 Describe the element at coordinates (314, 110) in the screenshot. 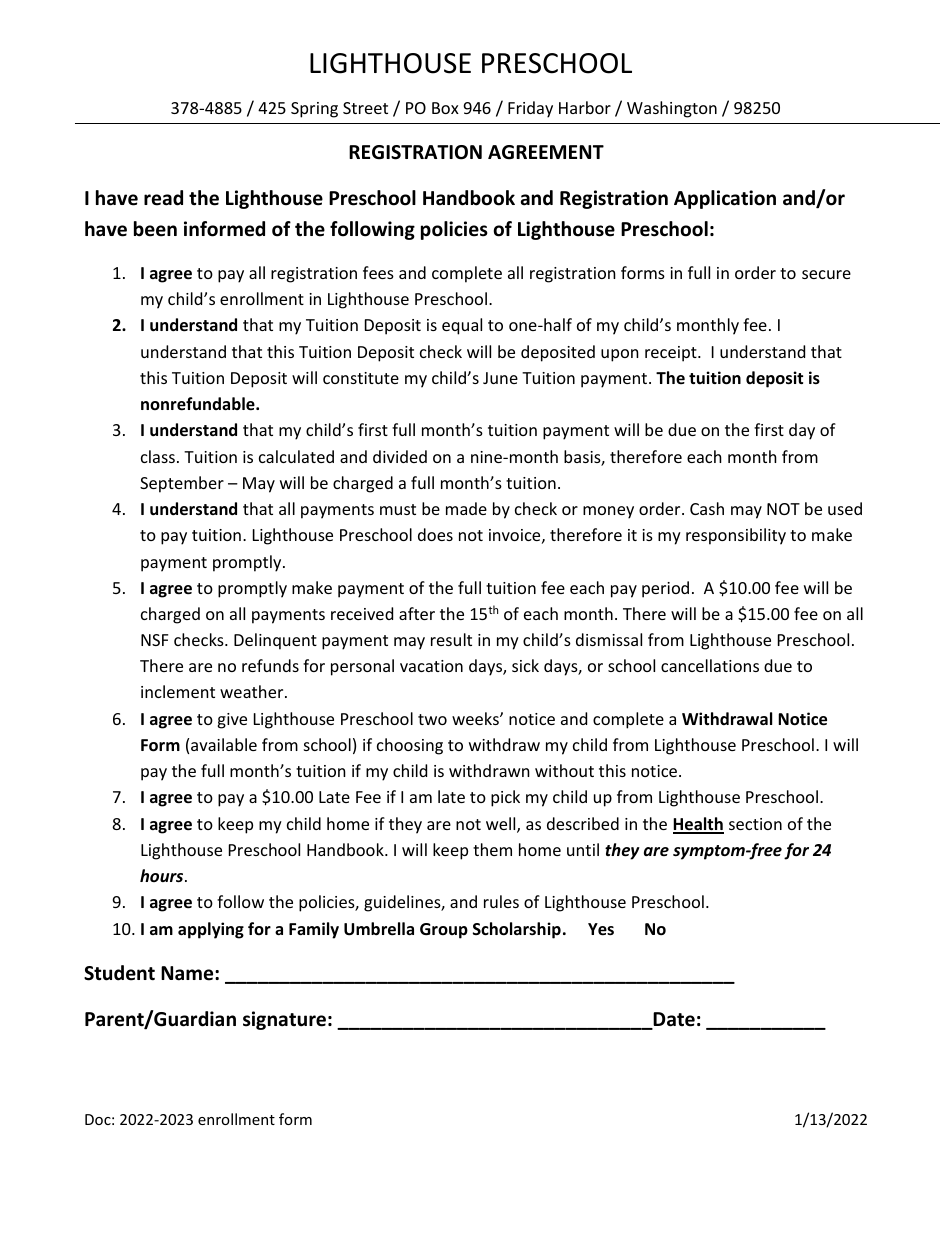

I see `Spring` at that location.
